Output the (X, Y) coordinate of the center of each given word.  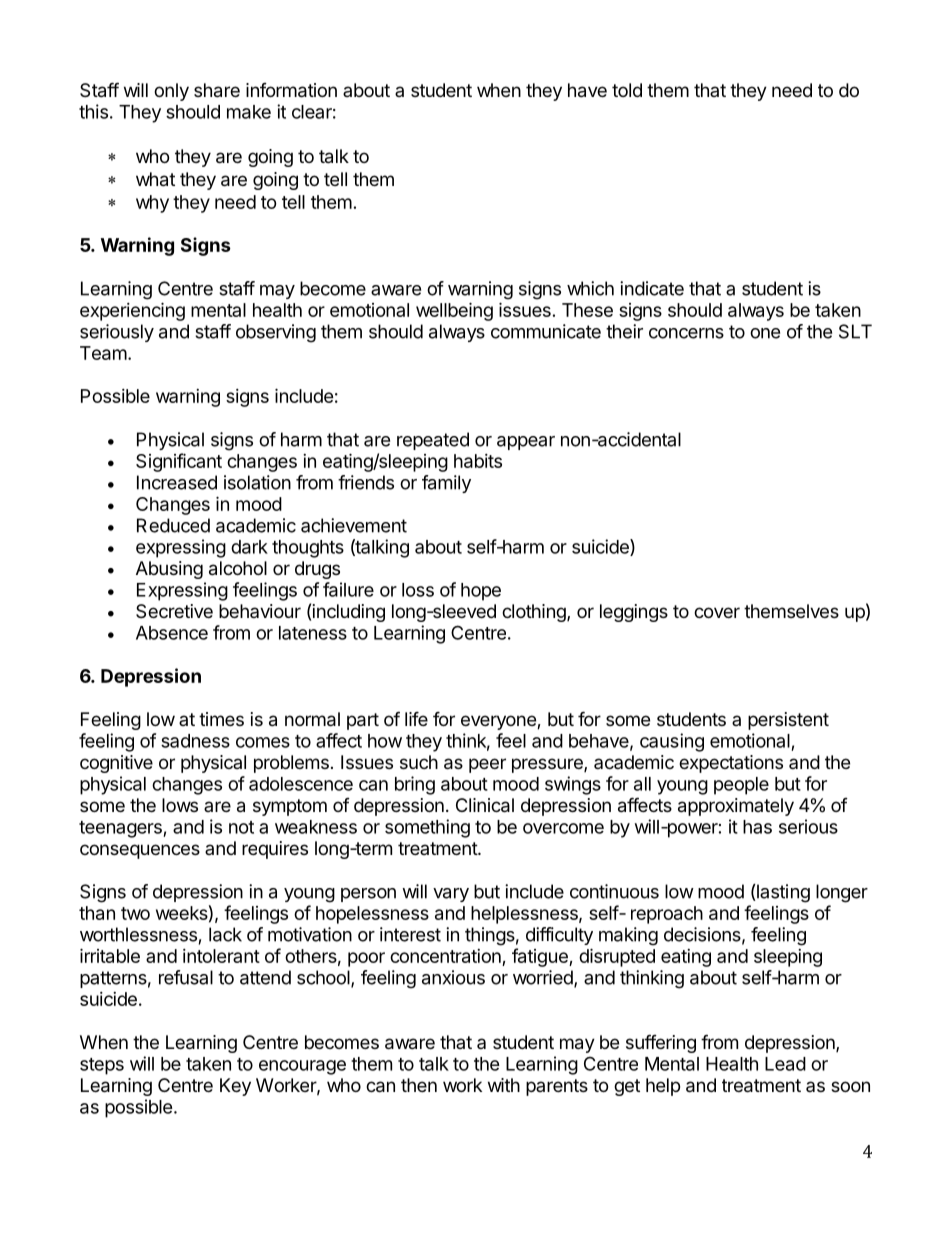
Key (235, 1087)
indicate (652, 288)
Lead (785, 1064)
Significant (179, 462)
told (627, 90)
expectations (731, 764)
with (504, 1085)
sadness (195, 741)
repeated (433, 441)
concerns (686, 333)
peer (487, 765)
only (171, 92)
